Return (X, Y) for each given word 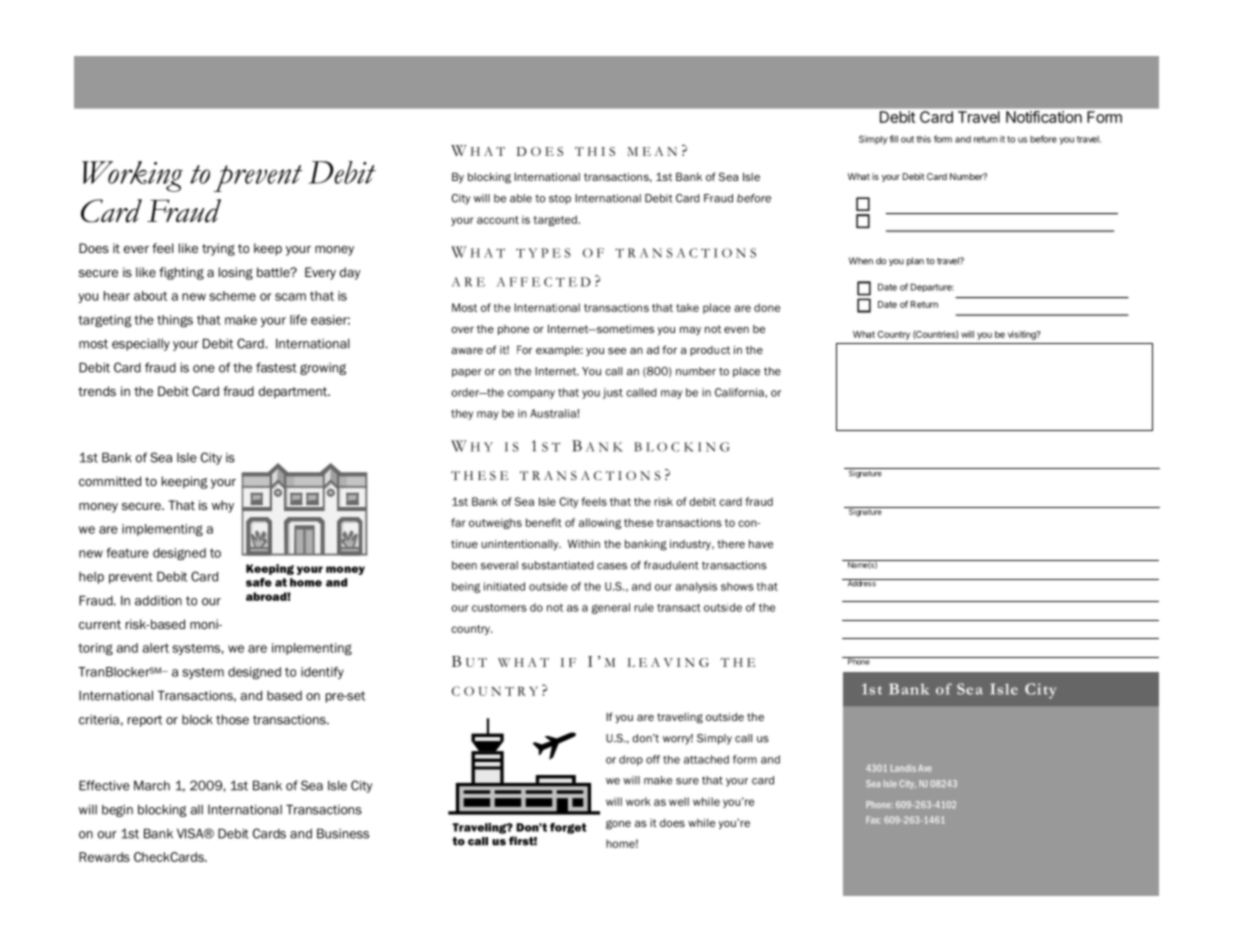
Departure (932, 287)
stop (560, 199)
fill (893, 139)
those (232, 720)
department (294, 392)
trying (218, 249)
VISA (191, 833)
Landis (903, 768)
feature (127, 553)
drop (631, 760)
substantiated (558, 565)
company (531, 394)
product (710, 351)
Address (861, 583)
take (687, 307)
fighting (181, 273)
